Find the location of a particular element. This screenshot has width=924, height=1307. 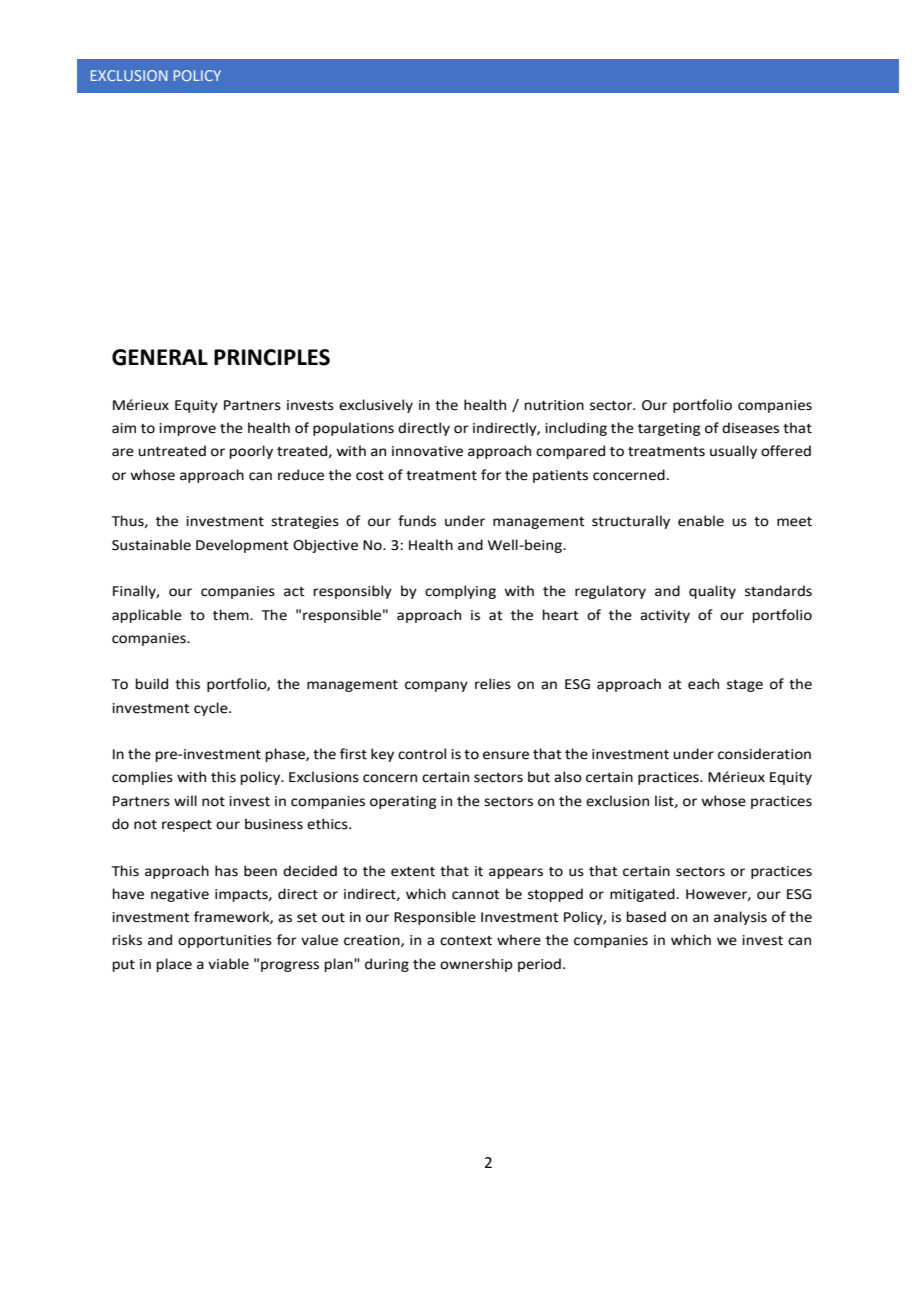

exclusively is located at coordinates (376, 406).
